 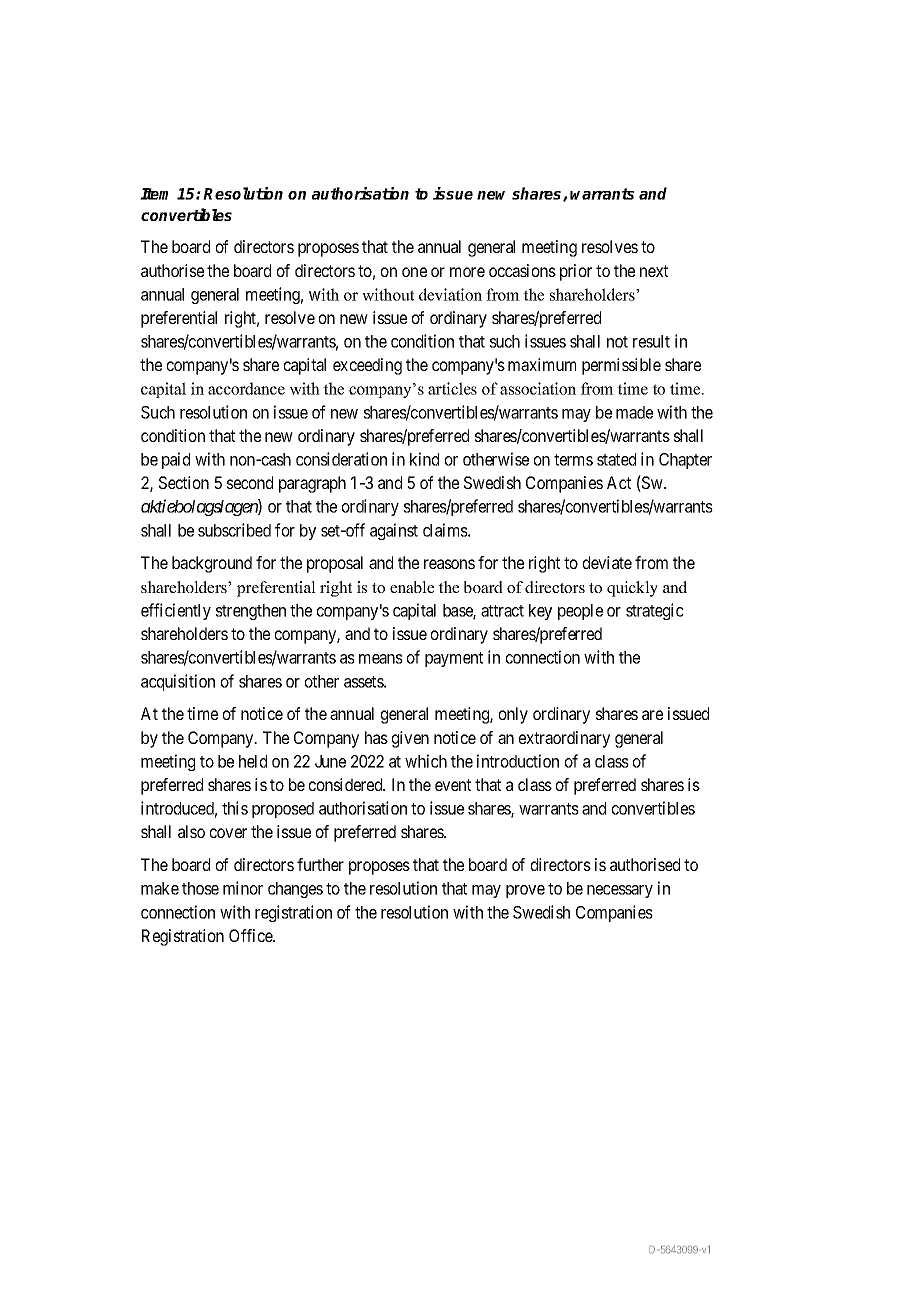 What do you see at coordinates (654, 271) in the page?
I see `next` at bounding box center [654, 271].
